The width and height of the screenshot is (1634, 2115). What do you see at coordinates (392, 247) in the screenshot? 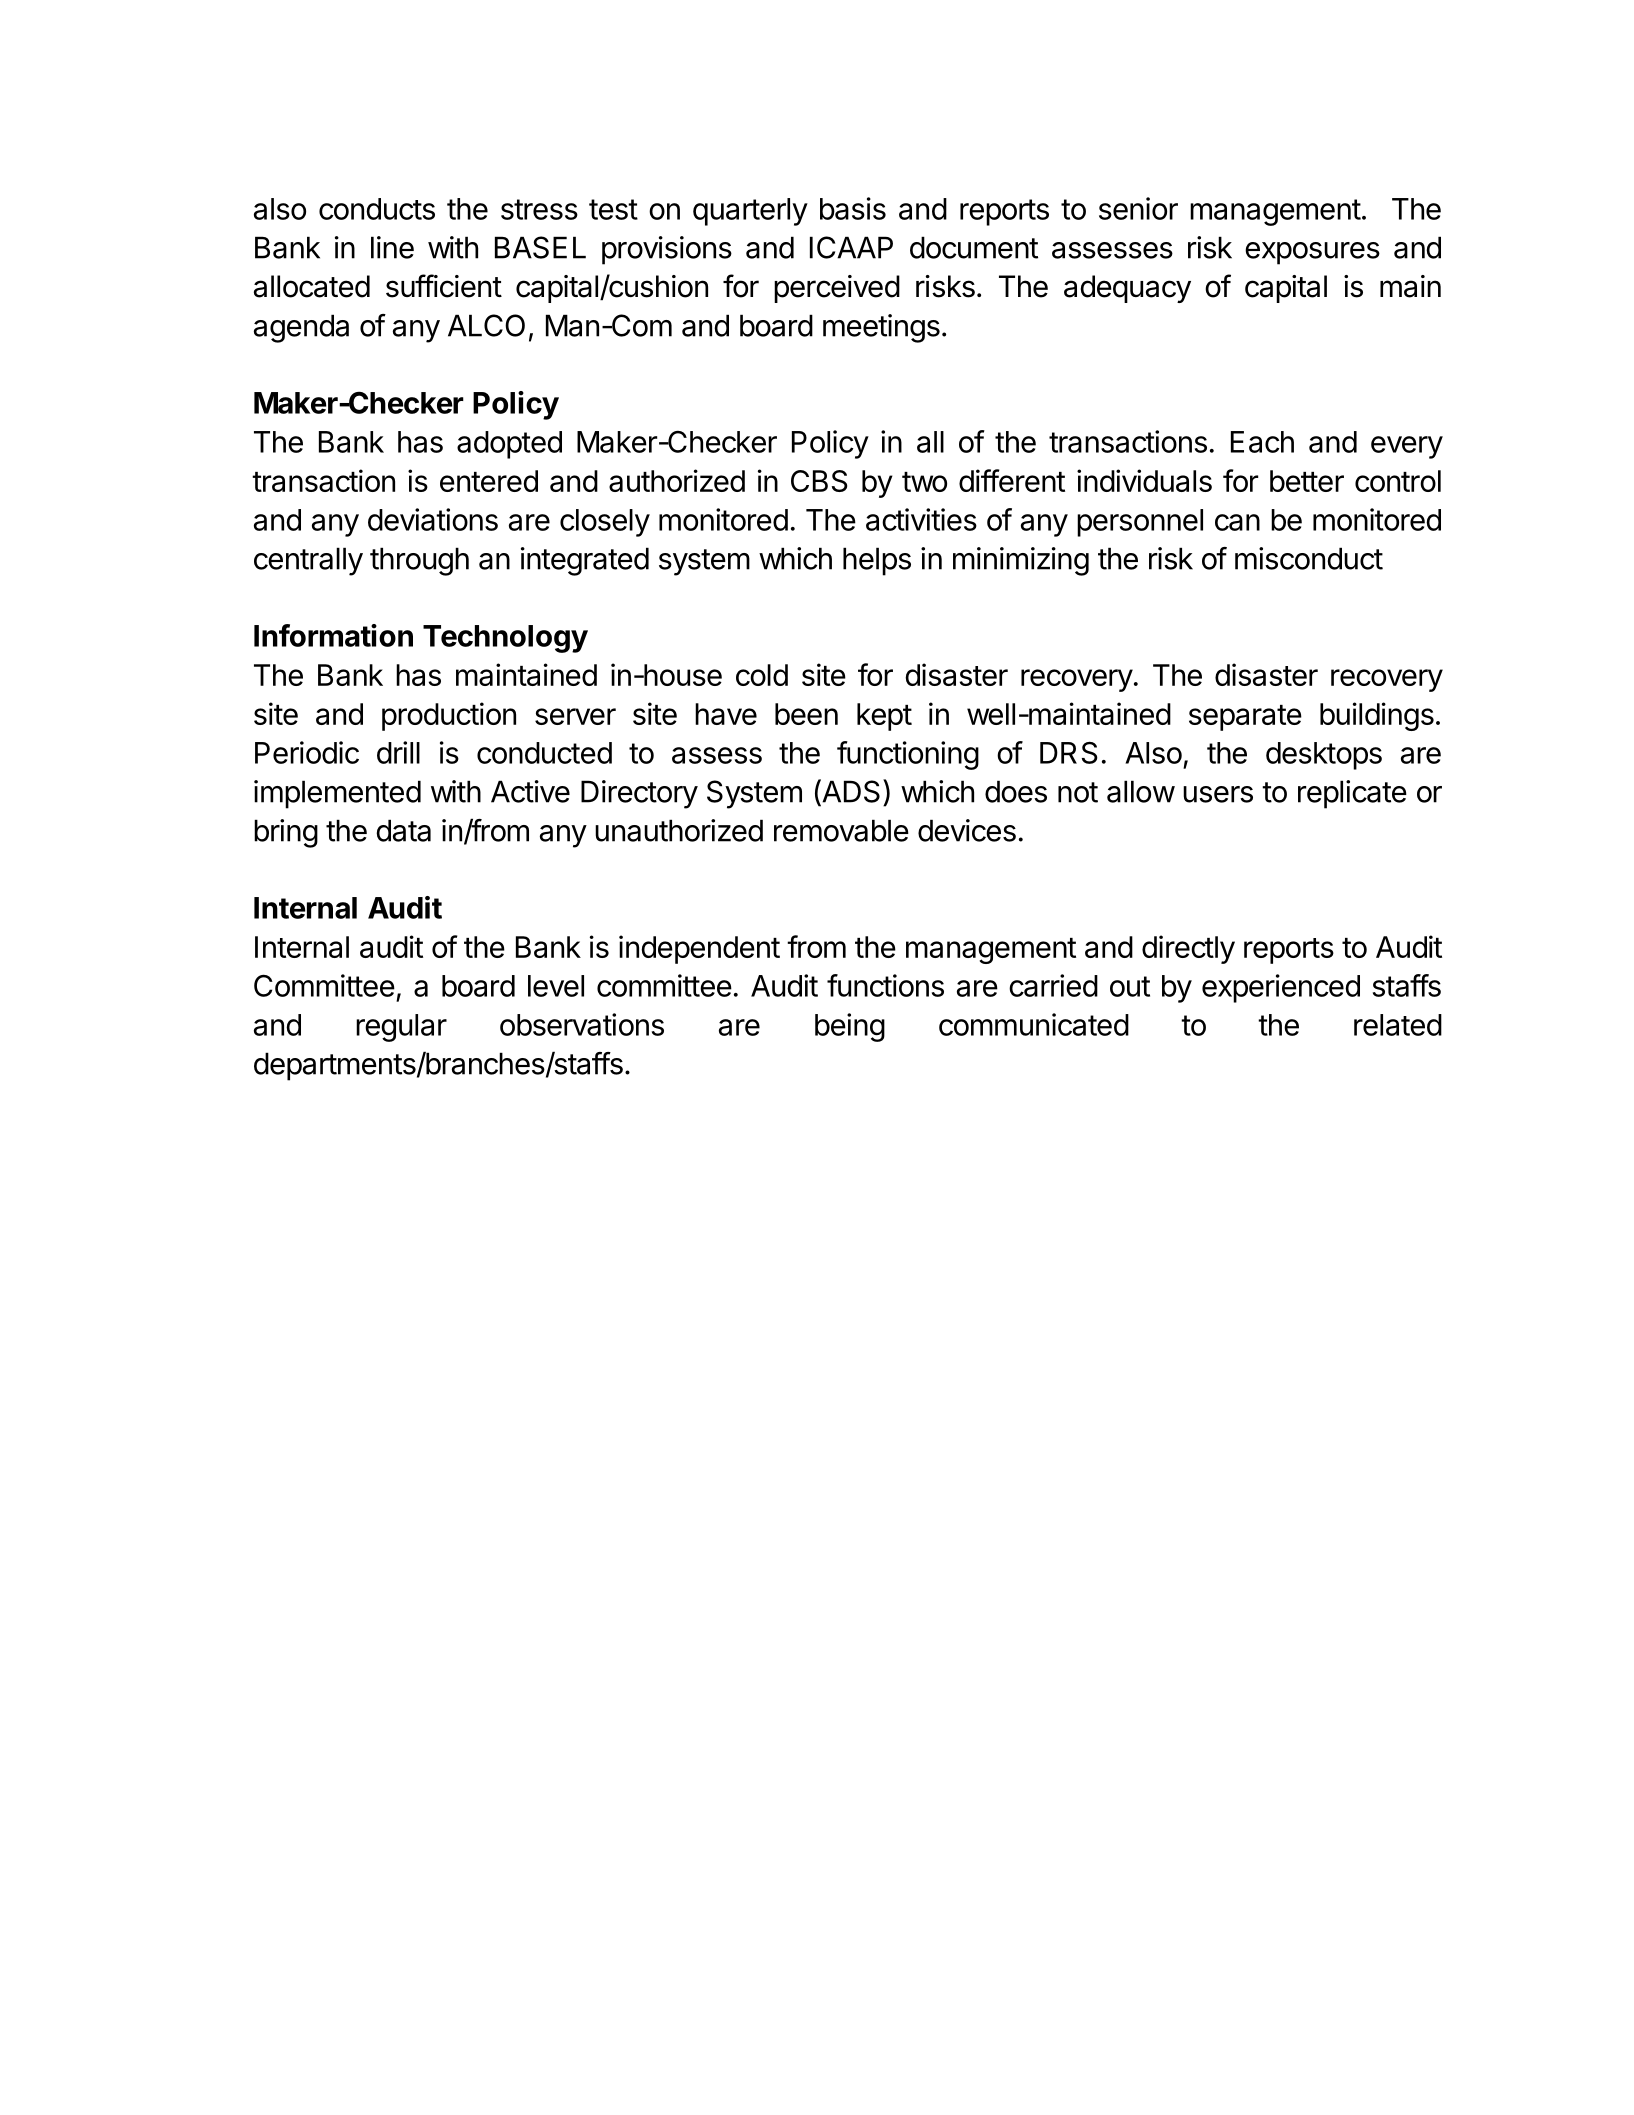
I see `line` at bounding box center [392, 247].
